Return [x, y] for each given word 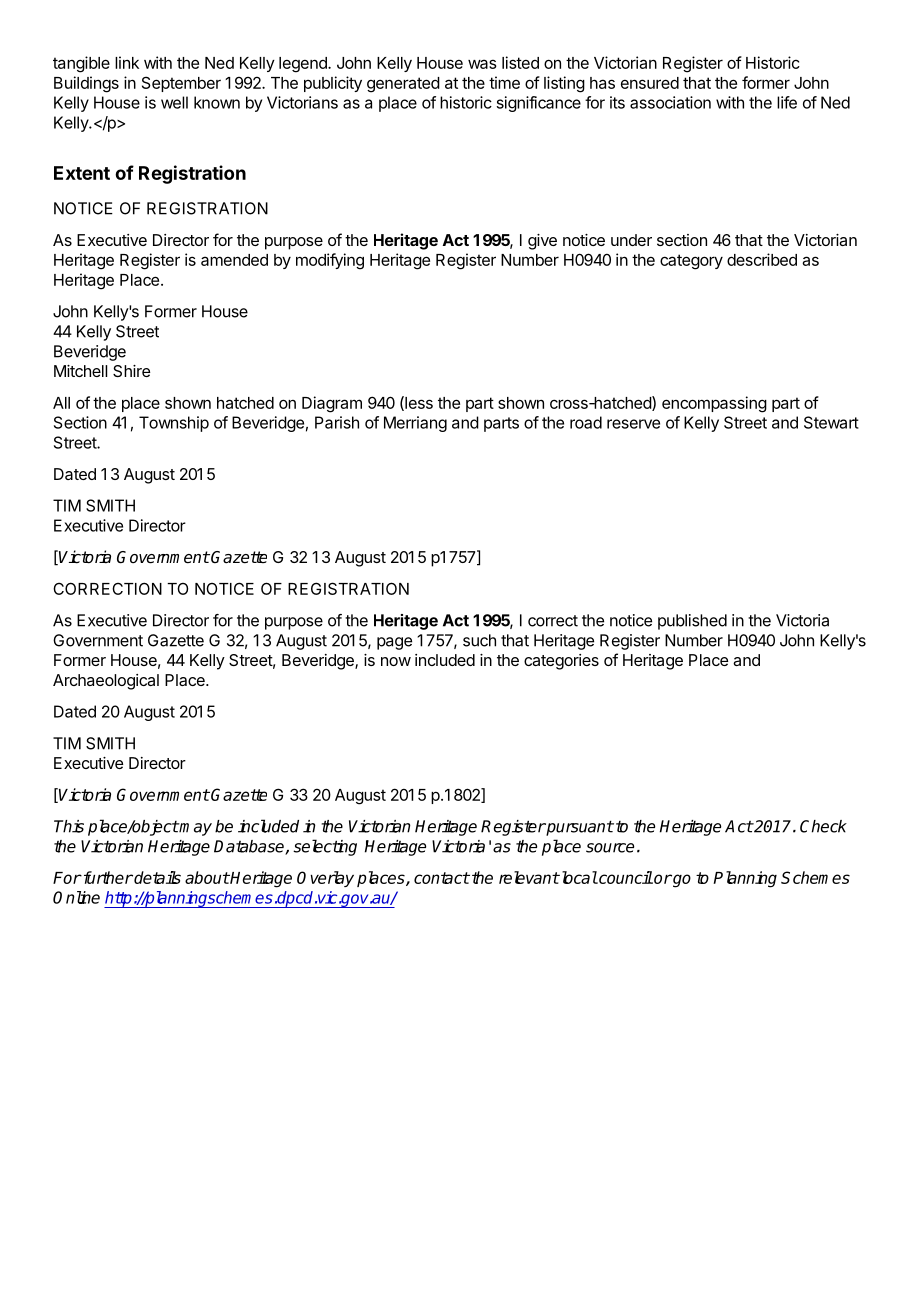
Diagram [332, 404]
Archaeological [106, 682]
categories [561, 662]
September [181, 84]
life [787, 102]
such [479, 640]
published [692, 622]
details [156, 877]
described [762, 259]
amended [234, 260]
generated [403, 85]
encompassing [714, 404]
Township [174, 424]
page [394, 643]
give [542, 242]
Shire [131, 371]
